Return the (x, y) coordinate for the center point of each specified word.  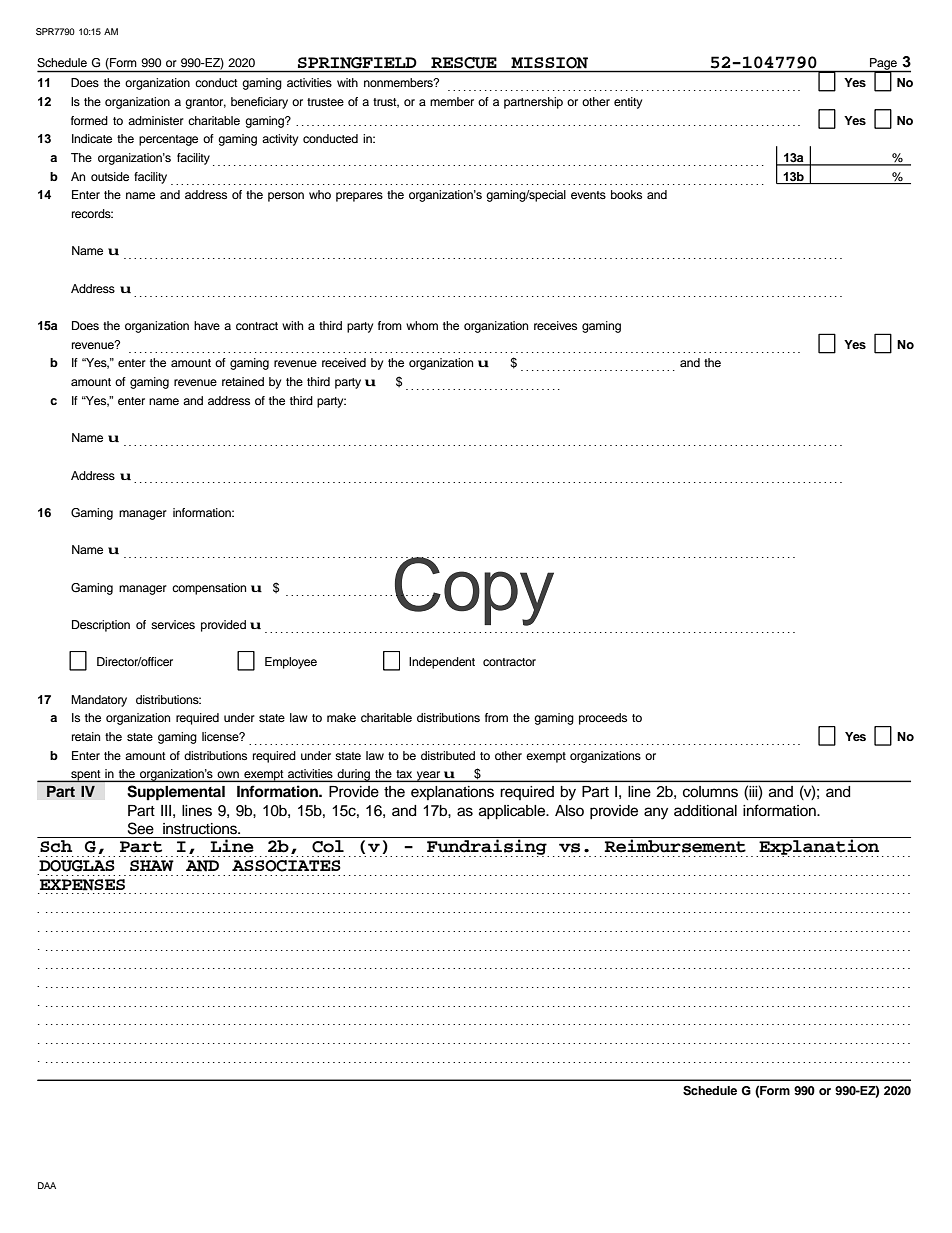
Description (101, 626)
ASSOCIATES (286, 866)
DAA (47, 1185)
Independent (442, 663)
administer (156, 120)
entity (628, 103)
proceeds (603, 719)
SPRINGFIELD (357, 63)
